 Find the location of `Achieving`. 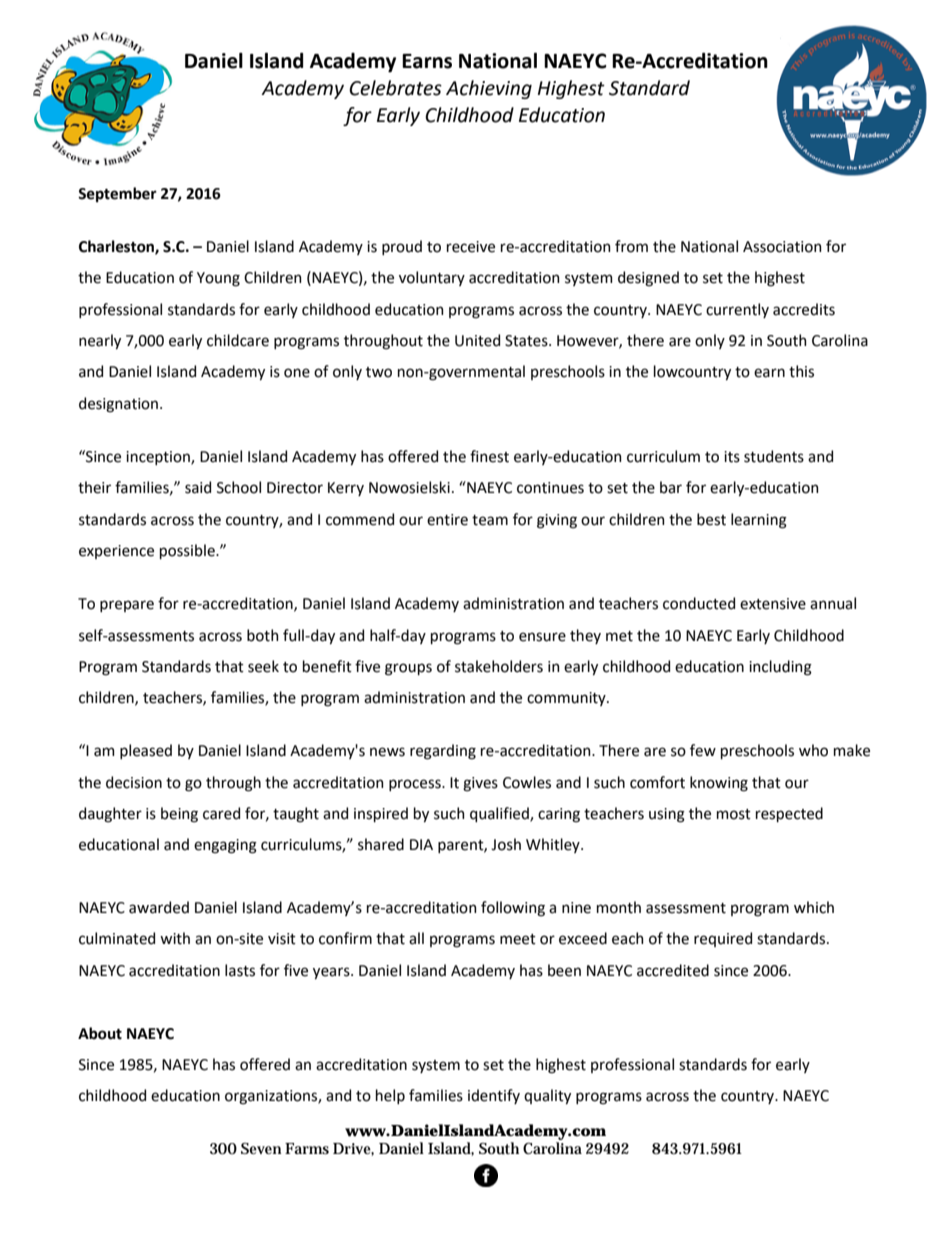

Achieving is located at coordinates (489, 89).
